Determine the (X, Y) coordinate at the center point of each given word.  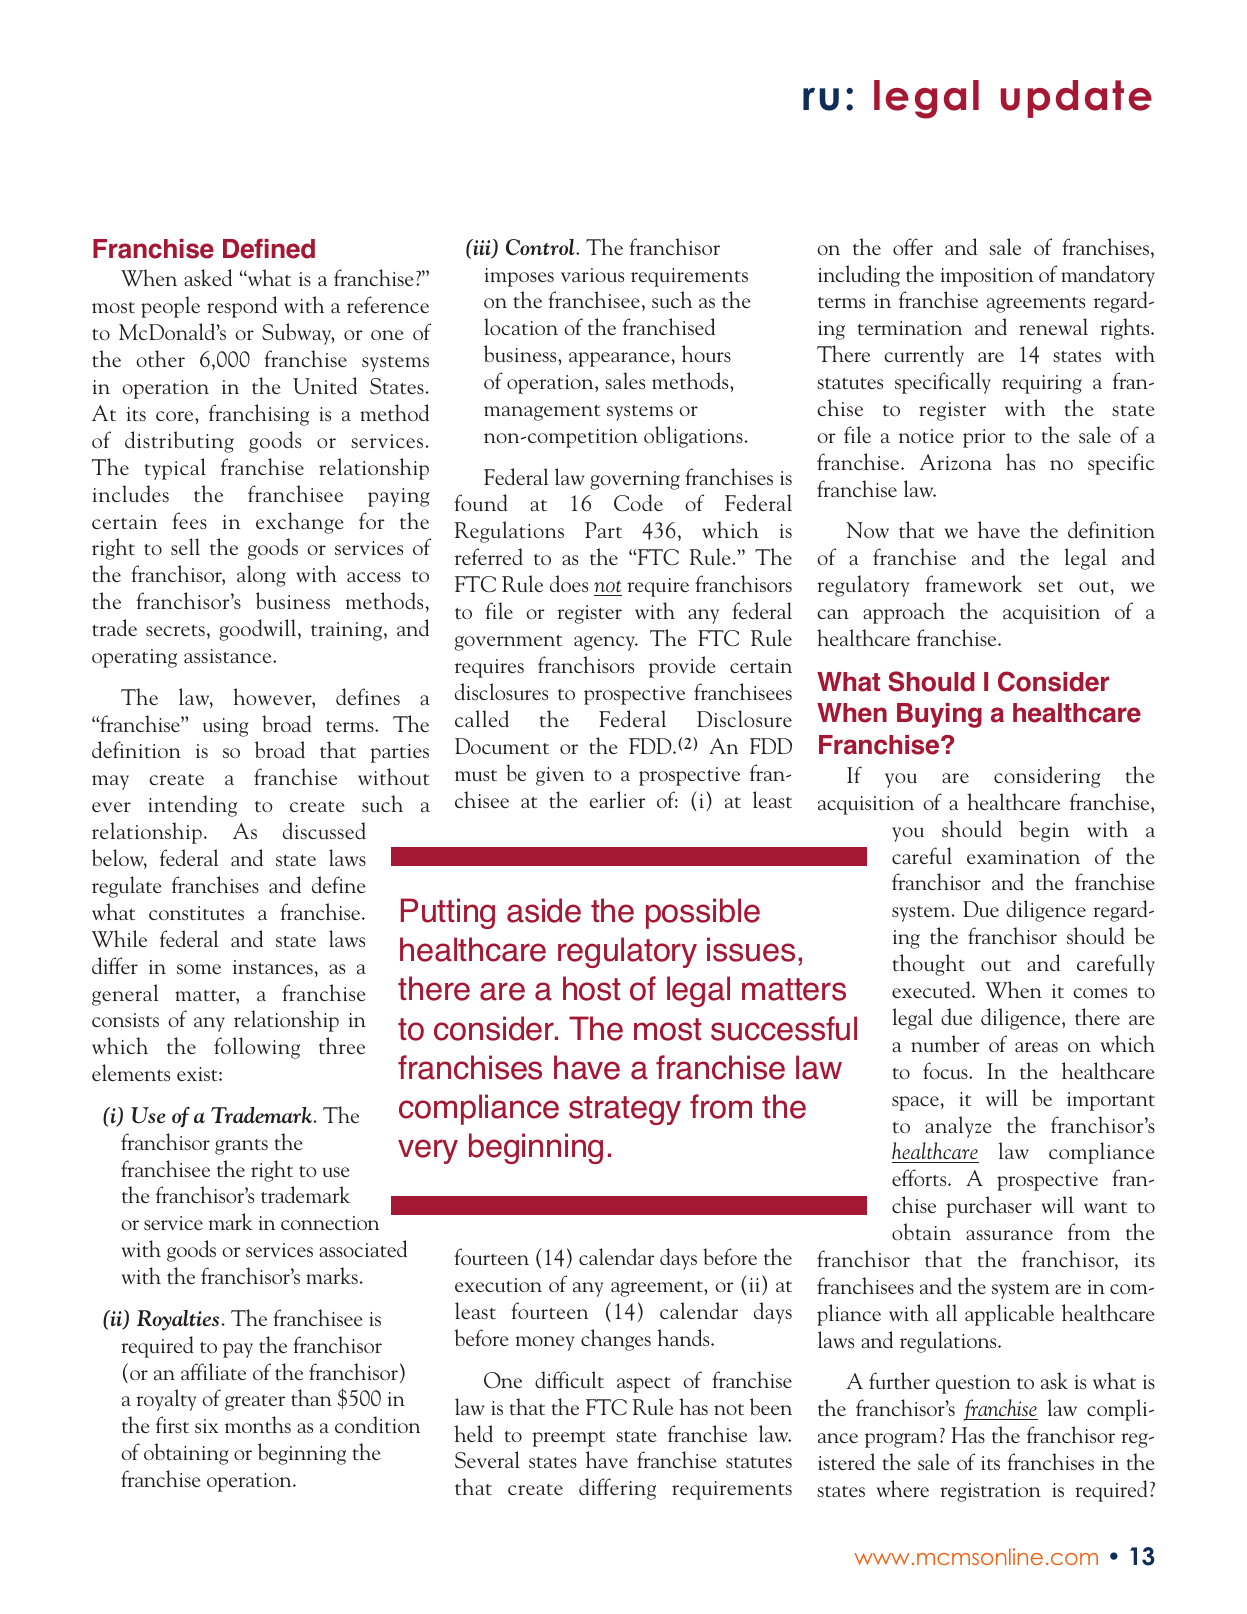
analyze (958, 1127)
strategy (625, 1110)
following (257, 1048)
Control (541, 247)
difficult (569, 1379)
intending (192, 806)
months (258, 1424)
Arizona (956, 462)
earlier (617, 799)
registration (990, 1492)
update (1076, 99)
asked (208, 277)
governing (635, 480)
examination (1023, 857)
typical (175, 469)
